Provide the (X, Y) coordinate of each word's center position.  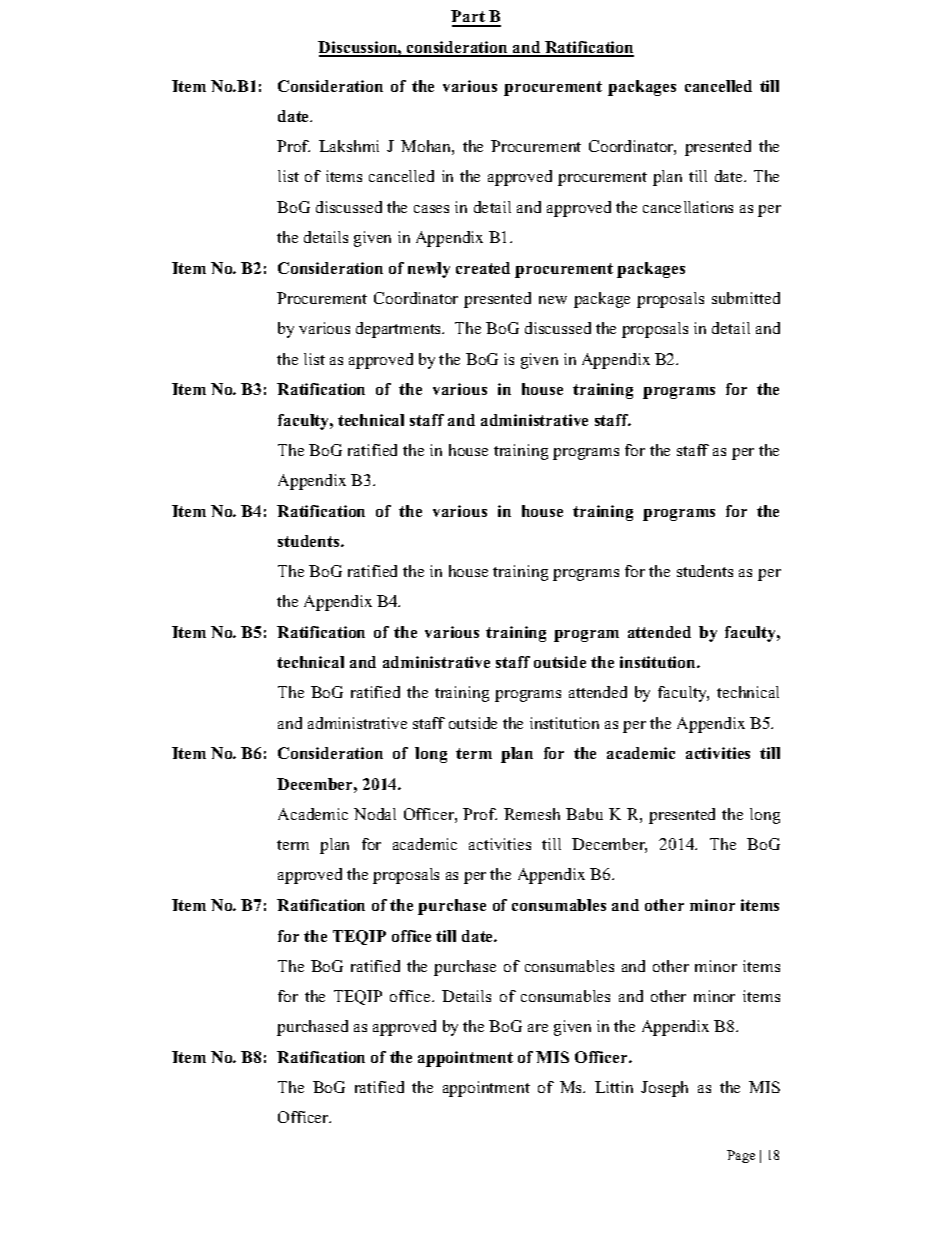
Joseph (664, 1089)
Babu (584, 814)
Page (741, 1156)
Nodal (375, 814)
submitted (746, 298)
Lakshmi (349, 146)
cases (431, 209)
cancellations (688, 207)
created (483, 268)
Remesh (532, 814)
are (538, 1028)
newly (429, 270)
